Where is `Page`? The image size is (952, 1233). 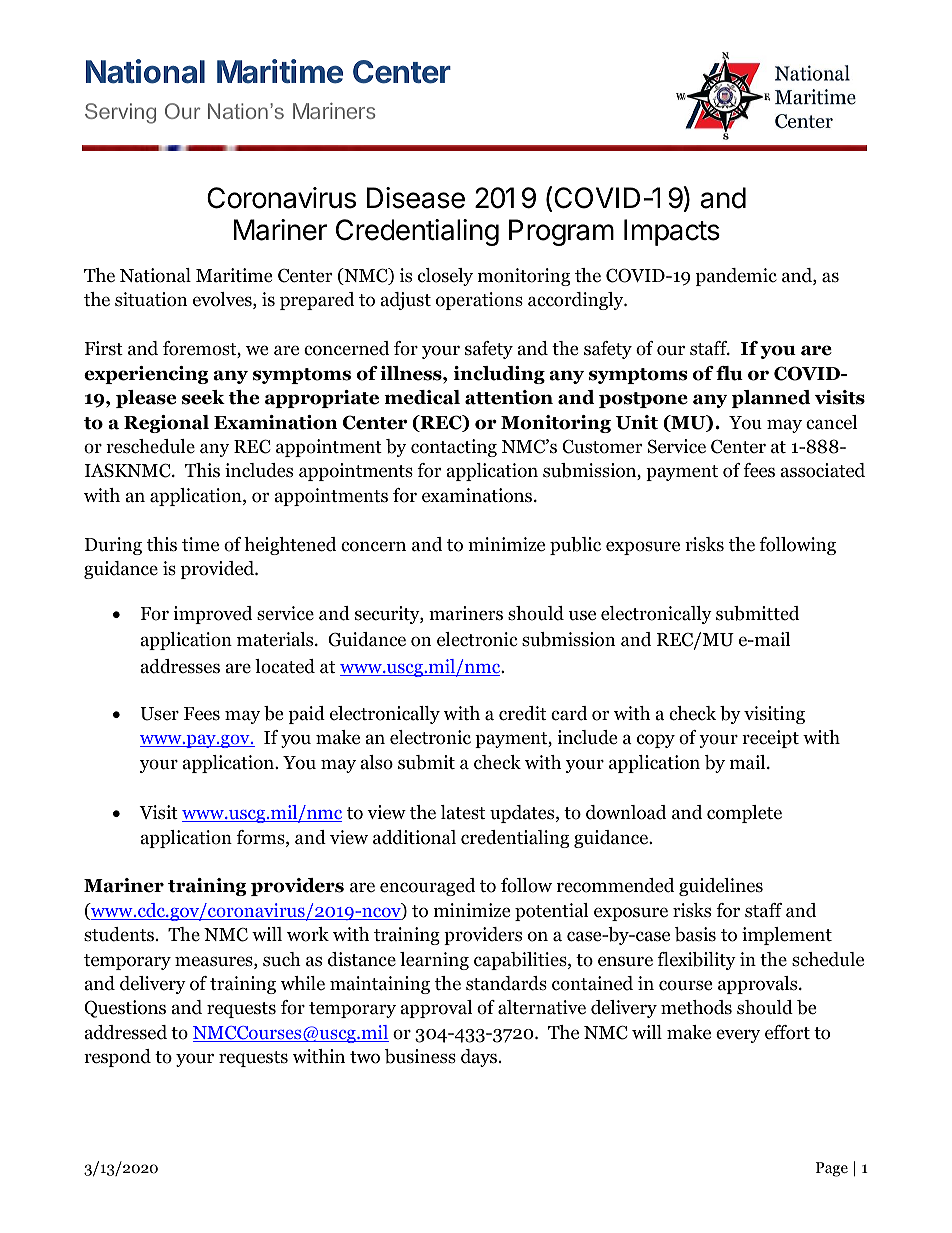
Page is located at coordinates (832, 1169).
